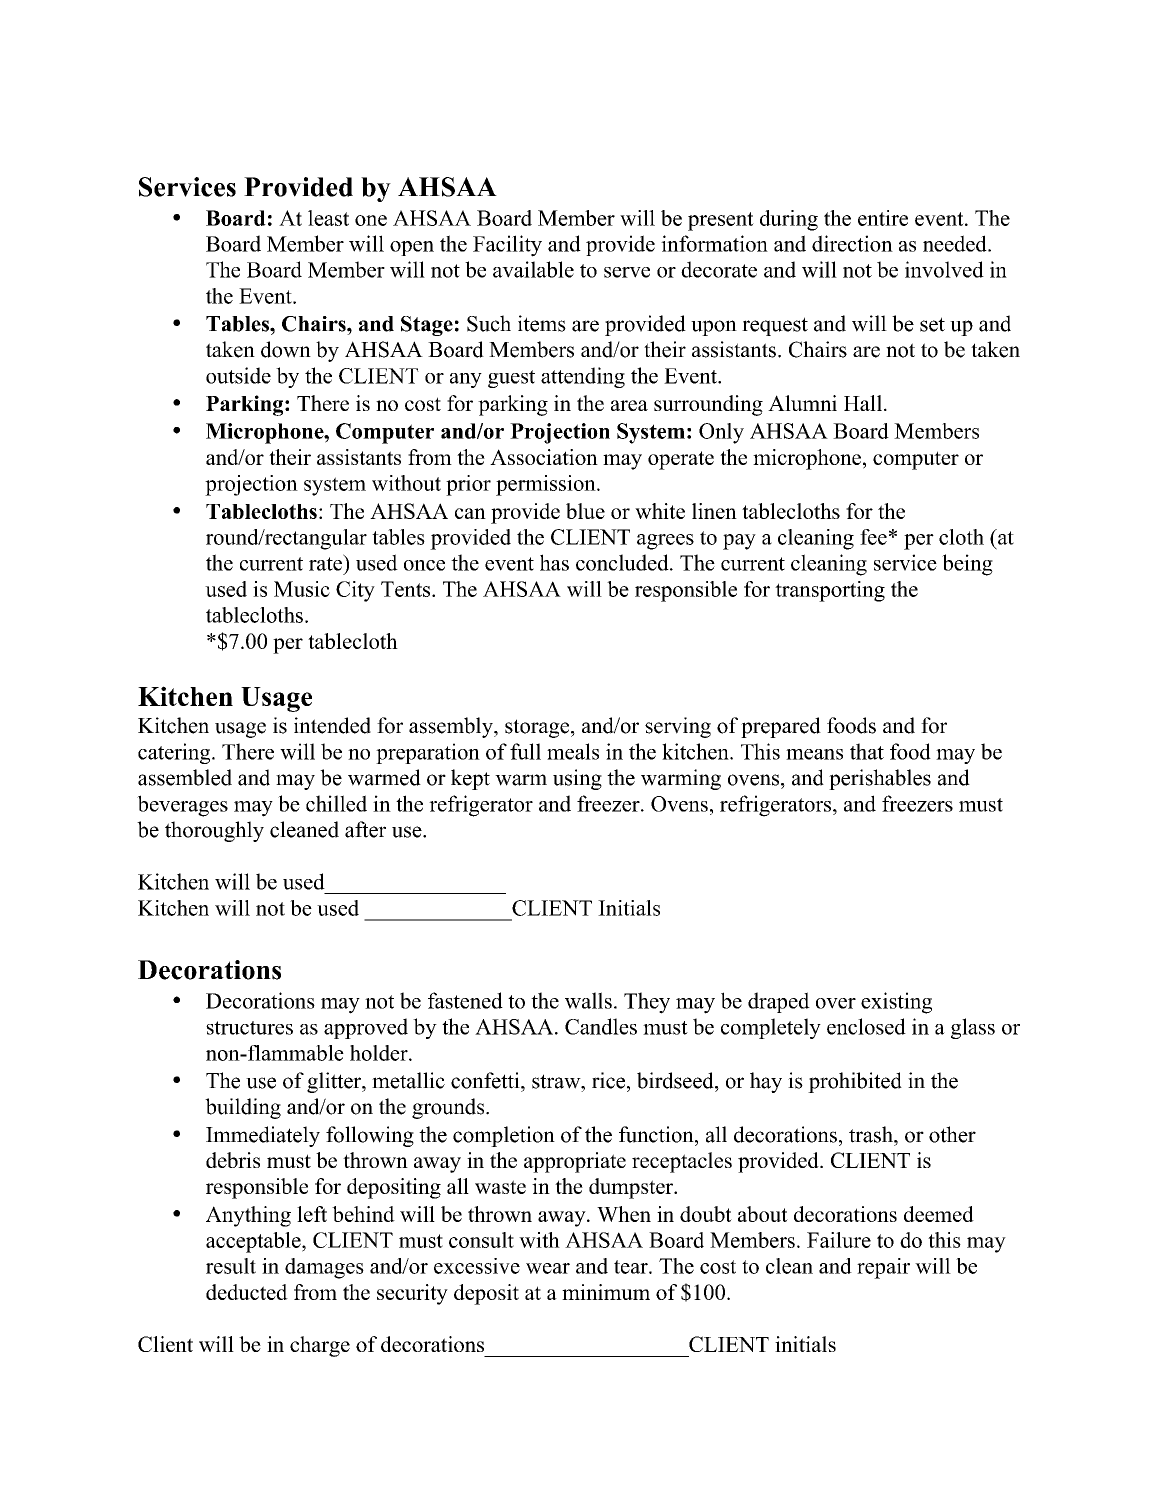  I want to click on using, so click(577, 779).
